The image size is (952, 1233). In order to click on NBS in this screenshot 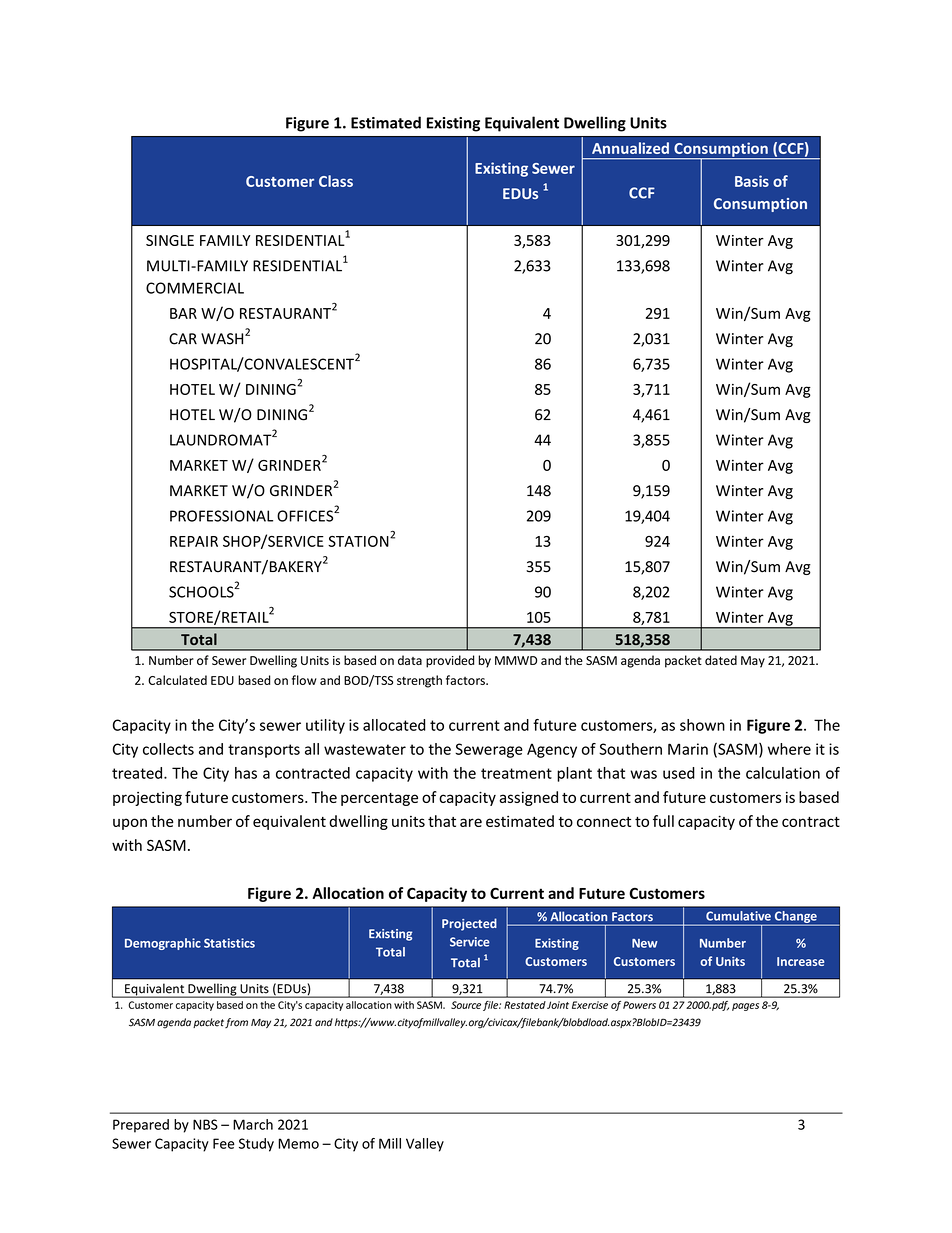, I will do `click(205, 1124)`.
